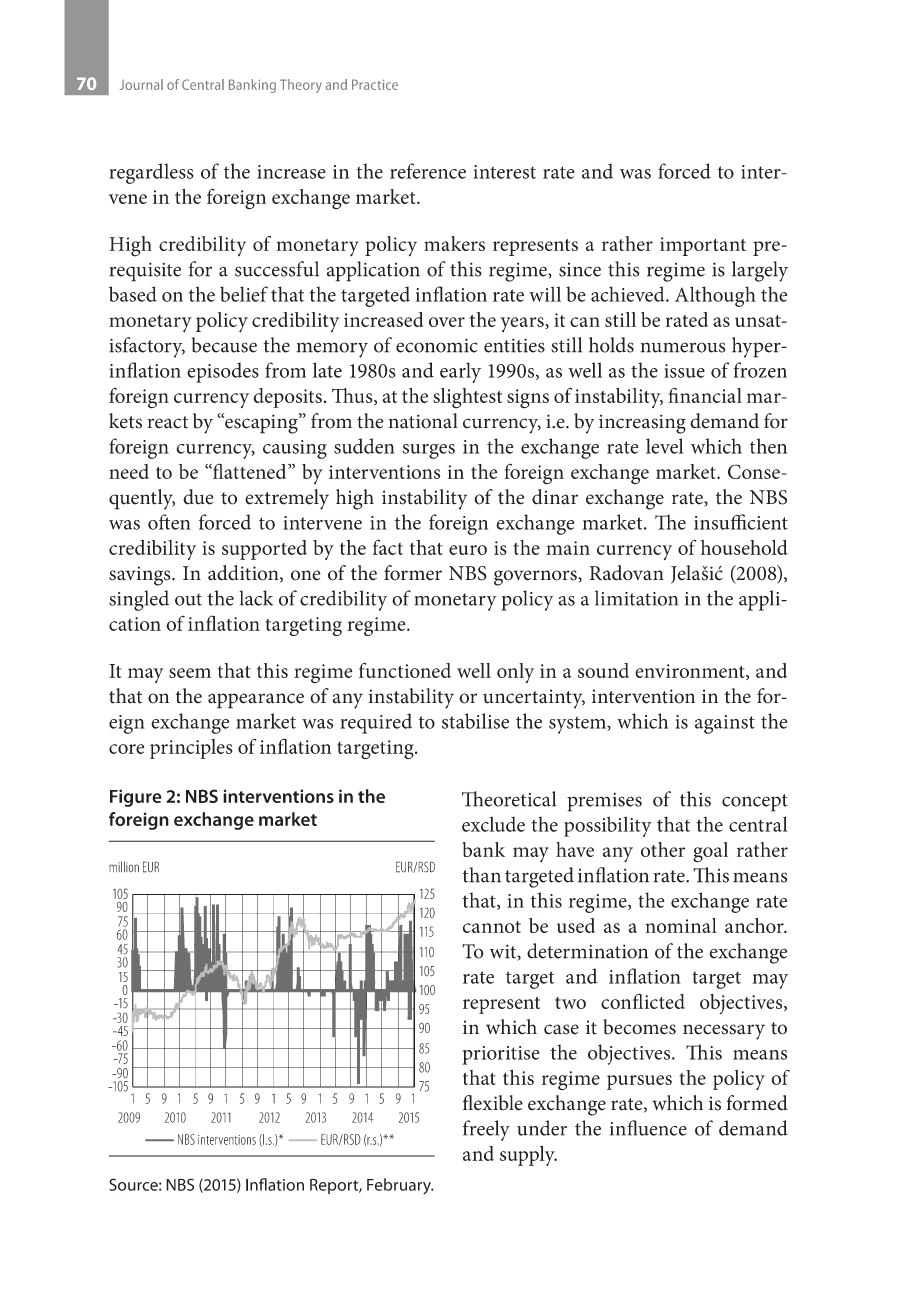 The width and height of the screenshot is (924, 1305). I want to click on reference, so click(428, 171).
